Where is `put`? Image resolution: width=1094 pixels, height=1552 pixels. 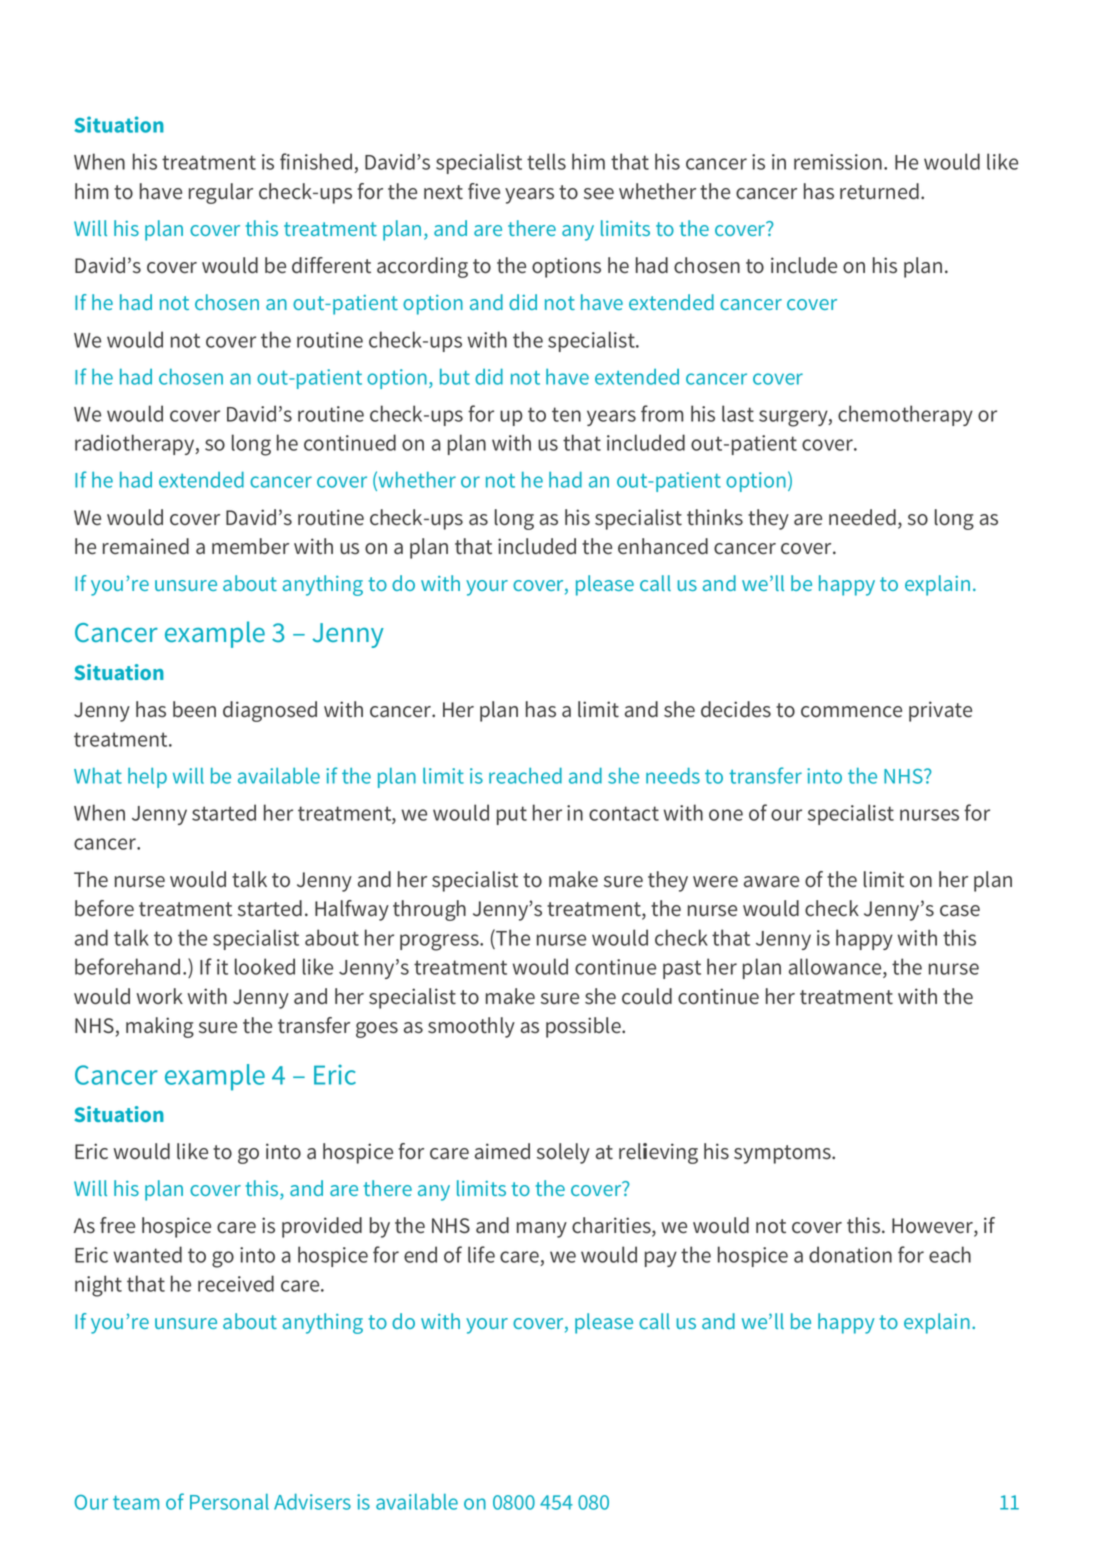
put is located at coordinates (512, 815).
